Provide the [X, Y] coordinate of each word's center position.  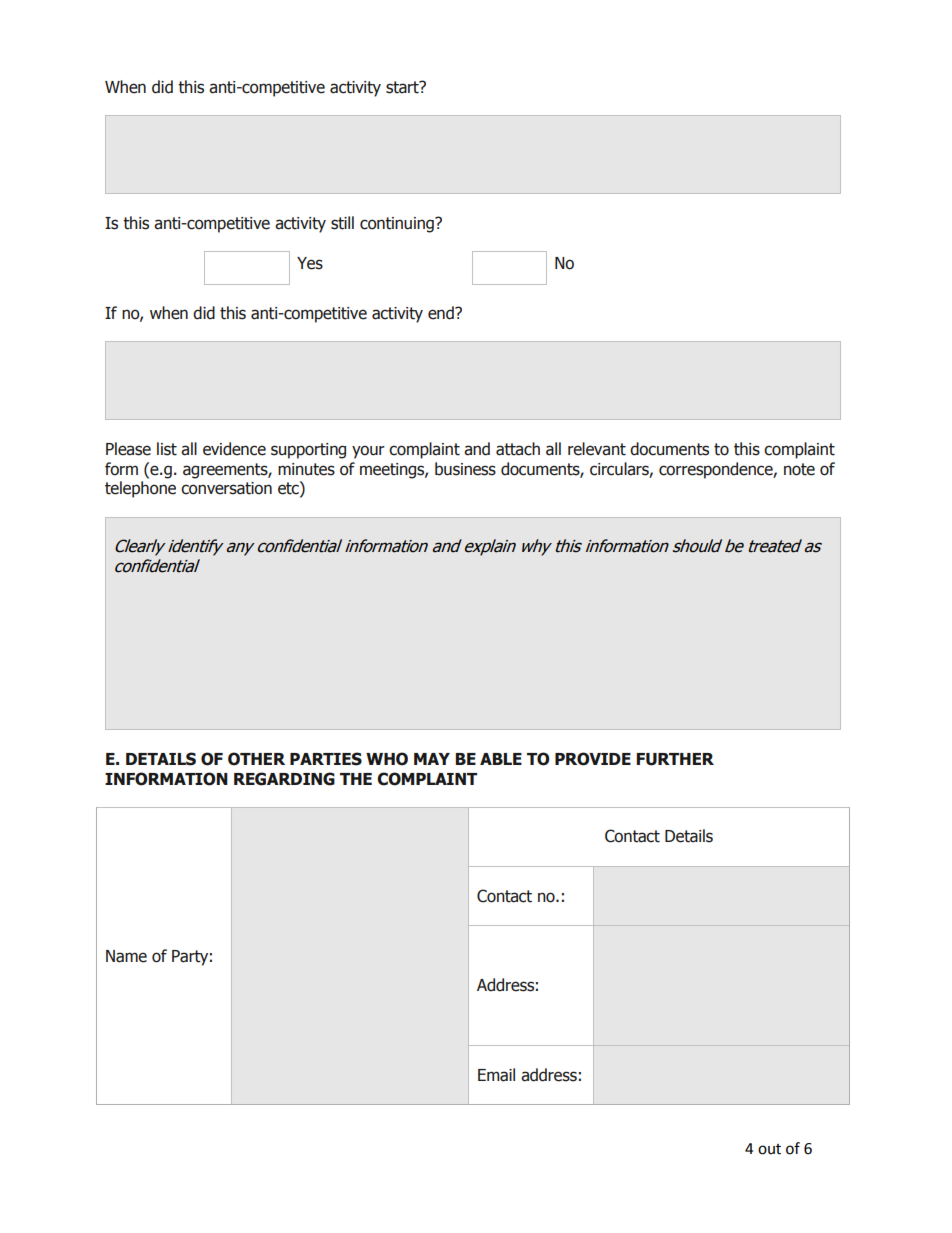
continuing [398, 225]
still [342, 223]
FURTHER [675, 759]
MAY [432, 759]
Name [126, 956]
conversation [226, 488]
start [403, 87]
